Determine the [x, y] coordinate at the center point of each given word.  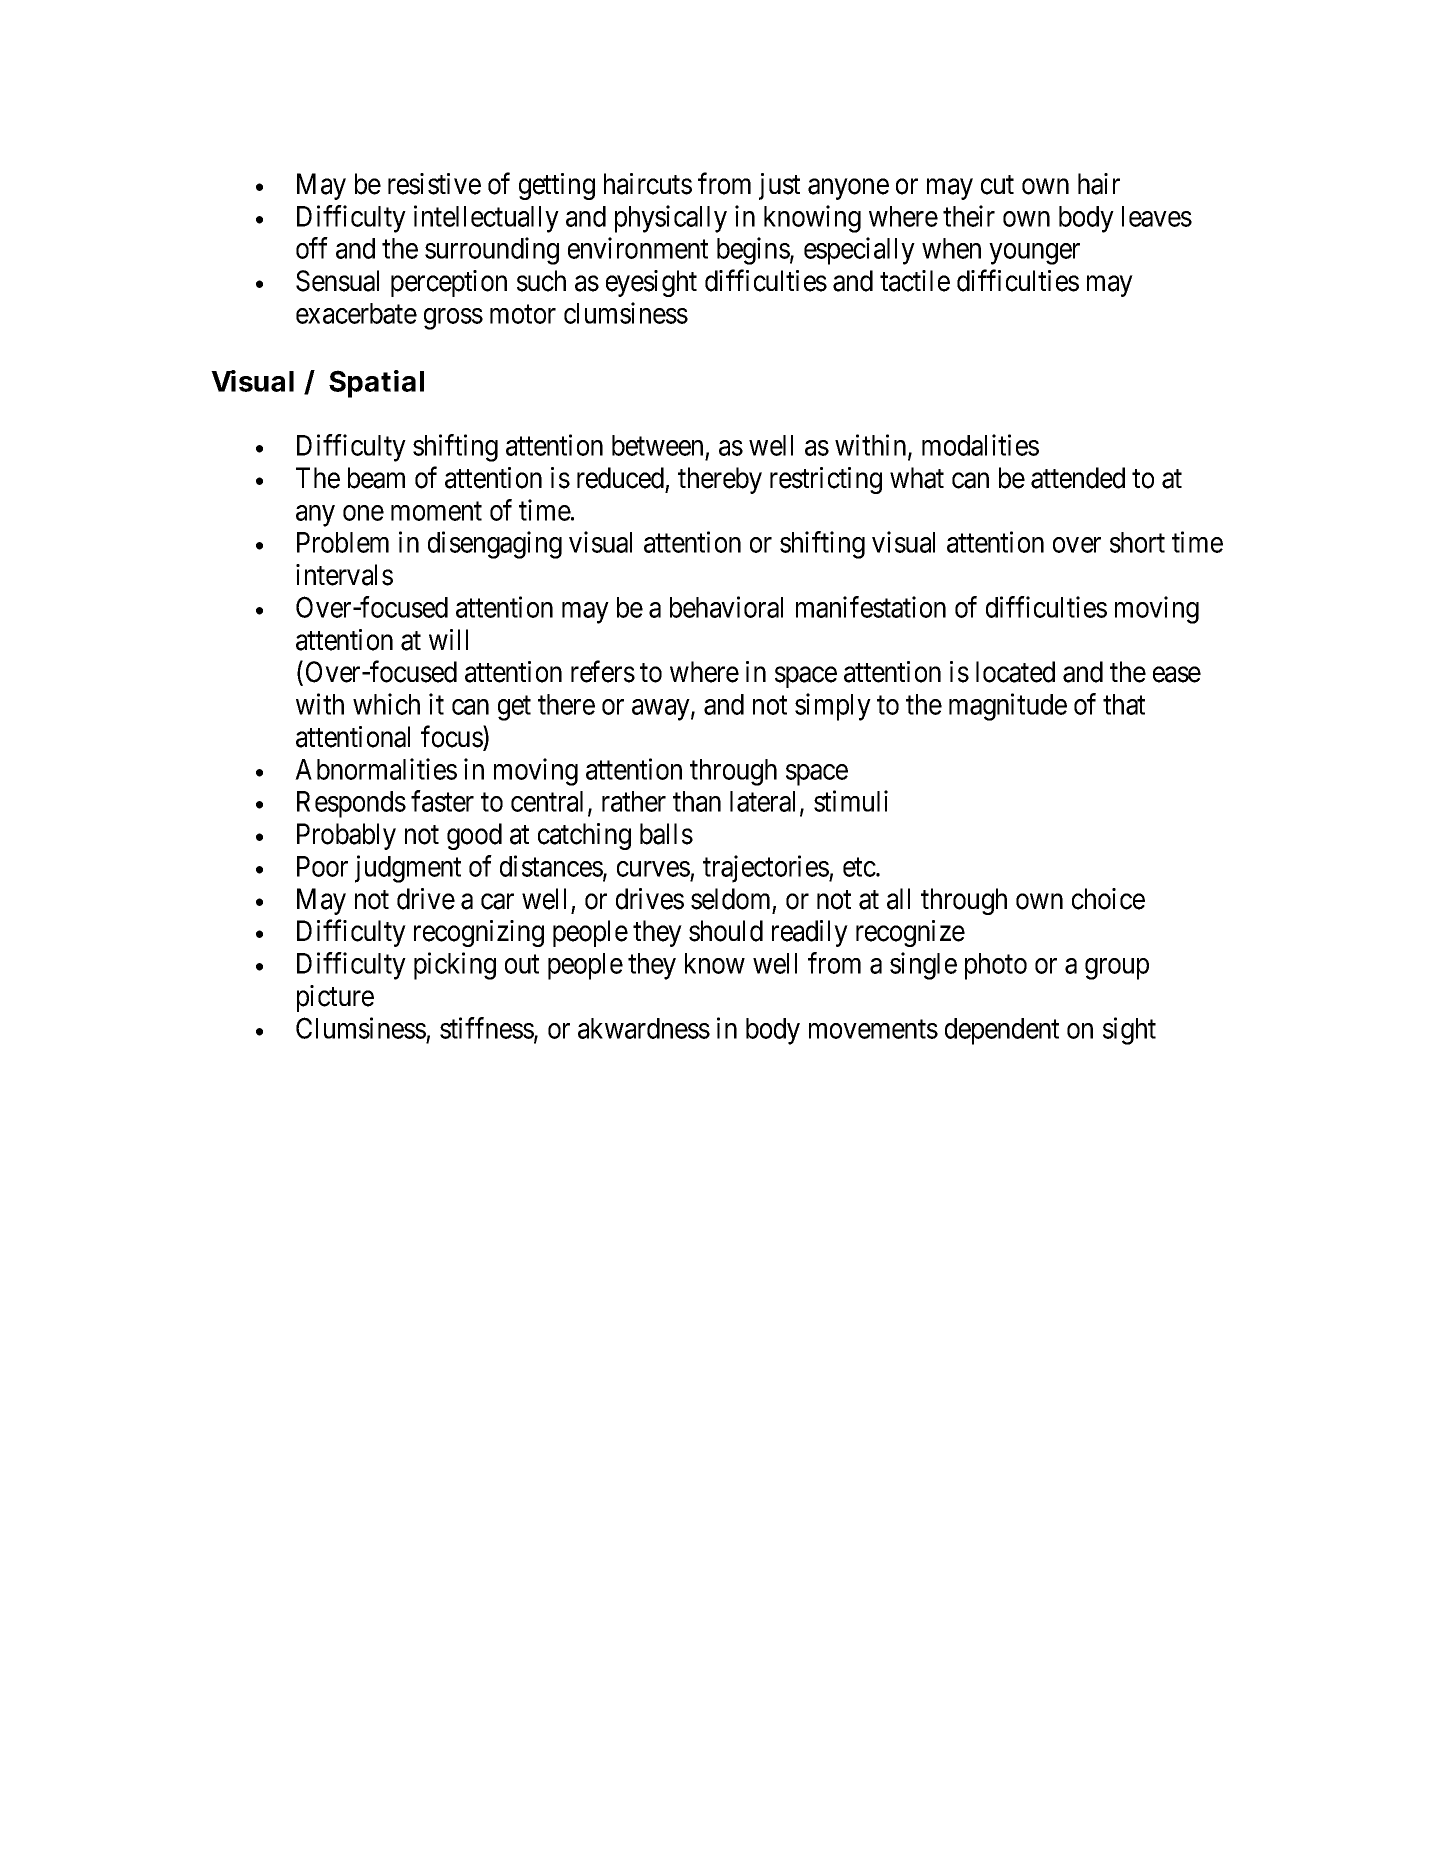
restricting [826, 480]
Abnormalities [376, 769]
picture [335, 998]
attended [1078, 478]
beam [376, 478]
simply [833, 707]
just [779, 186]
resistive [434, 184]
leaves [1157, 216]
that [1124, 704]
